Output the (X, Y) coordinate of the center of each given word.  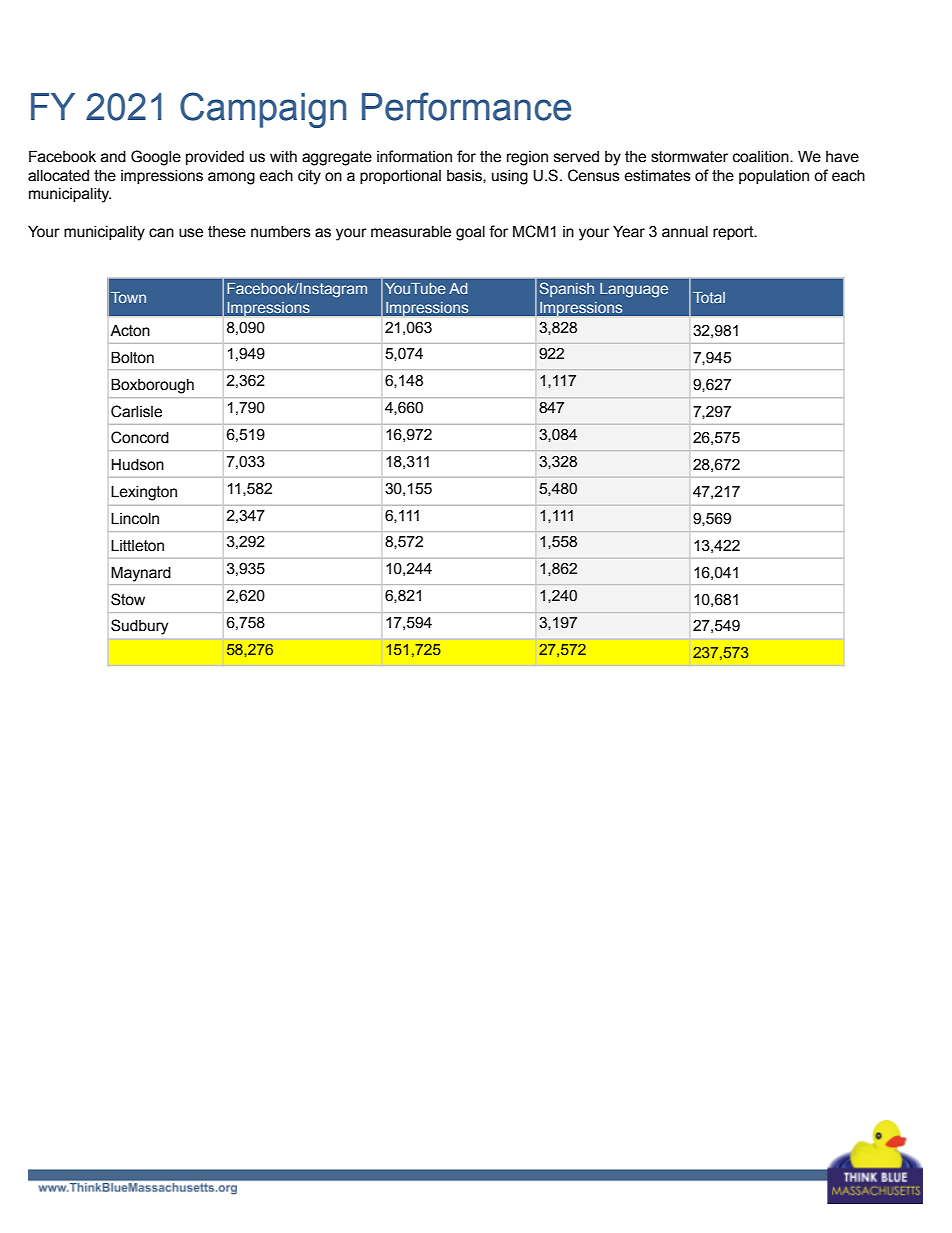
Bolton (132, 357)
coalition (762, 157)
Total (709, 297)
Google (156, 158)
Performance (466, 106)
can (161, 233)
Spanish (567, 289)
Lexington (144, 493)
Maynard (141, 574)
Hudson (137, 464)
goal (470, 233)
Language (634, 290)
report (734, 233)
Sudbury (139, 627)
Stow (128, 599)
